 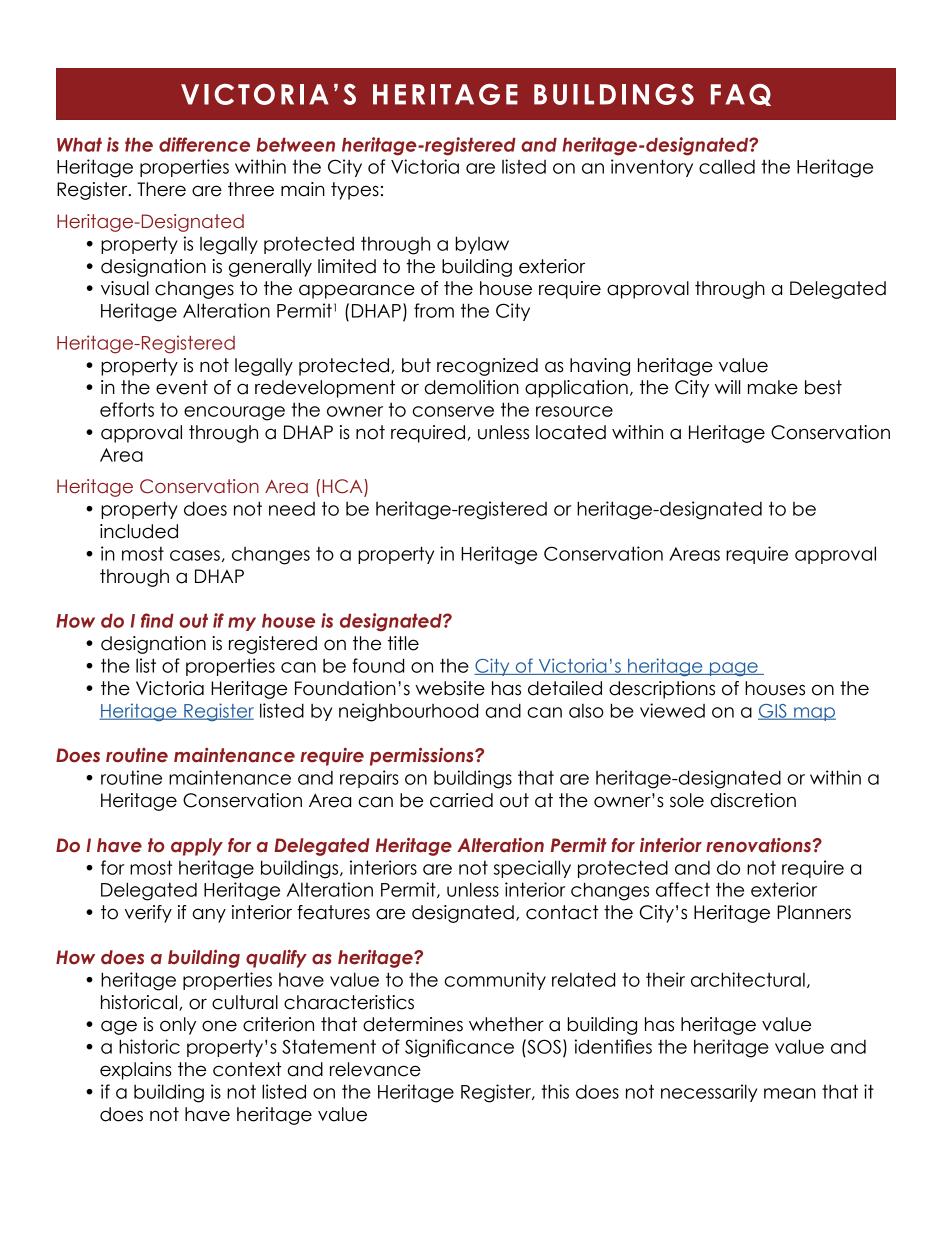 I want to click on explains, so click(x=136, y=1071).
